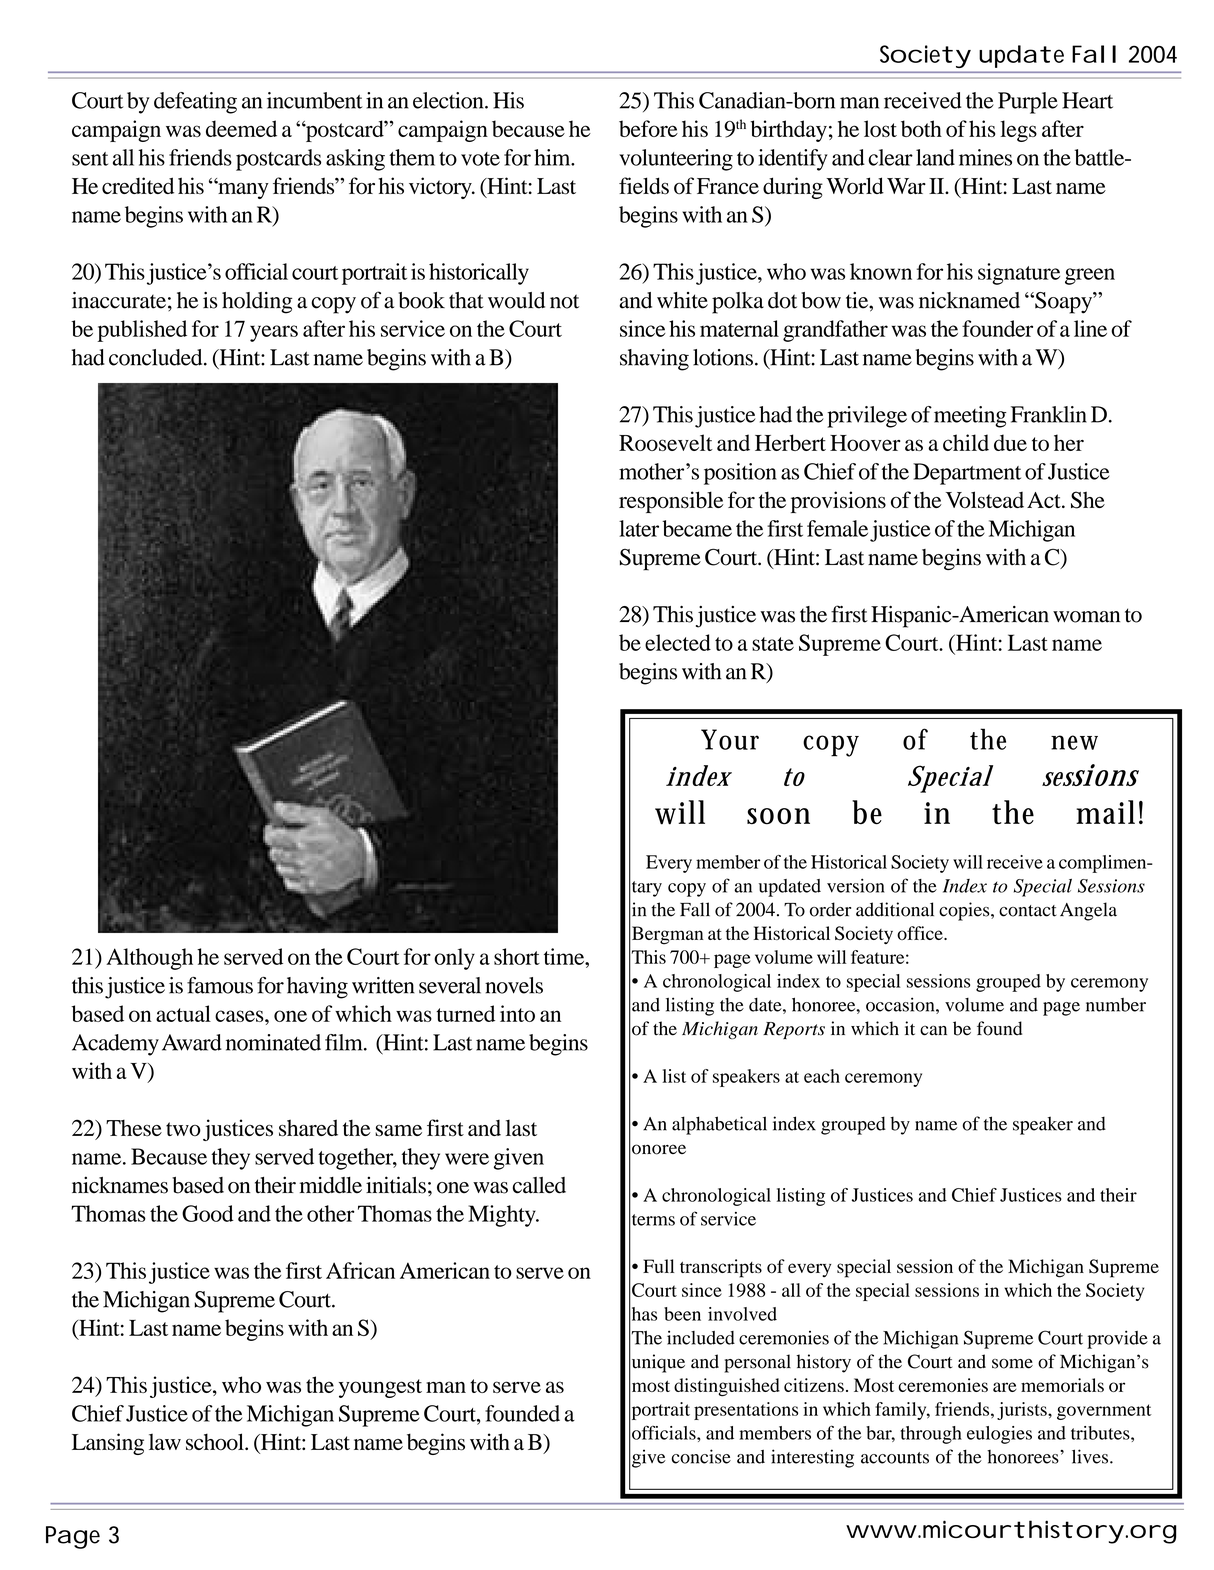  What do you see at coordinates (822, 1076) in the image?
I see `each` at bounding box center [822, 1076].
